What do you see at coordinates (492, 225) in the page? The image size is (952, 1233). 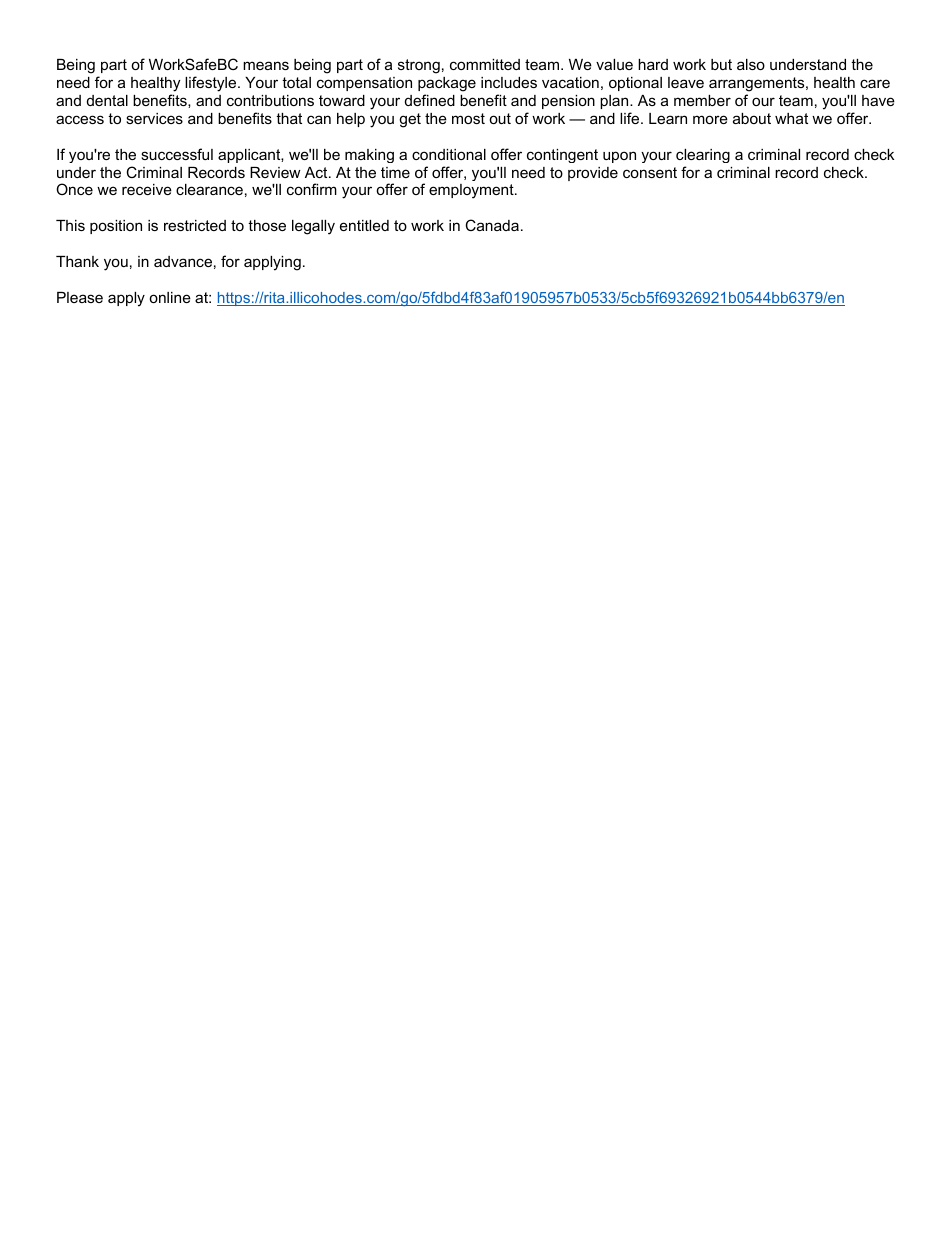 I see `Canada` at bounding box center [492, 225].
